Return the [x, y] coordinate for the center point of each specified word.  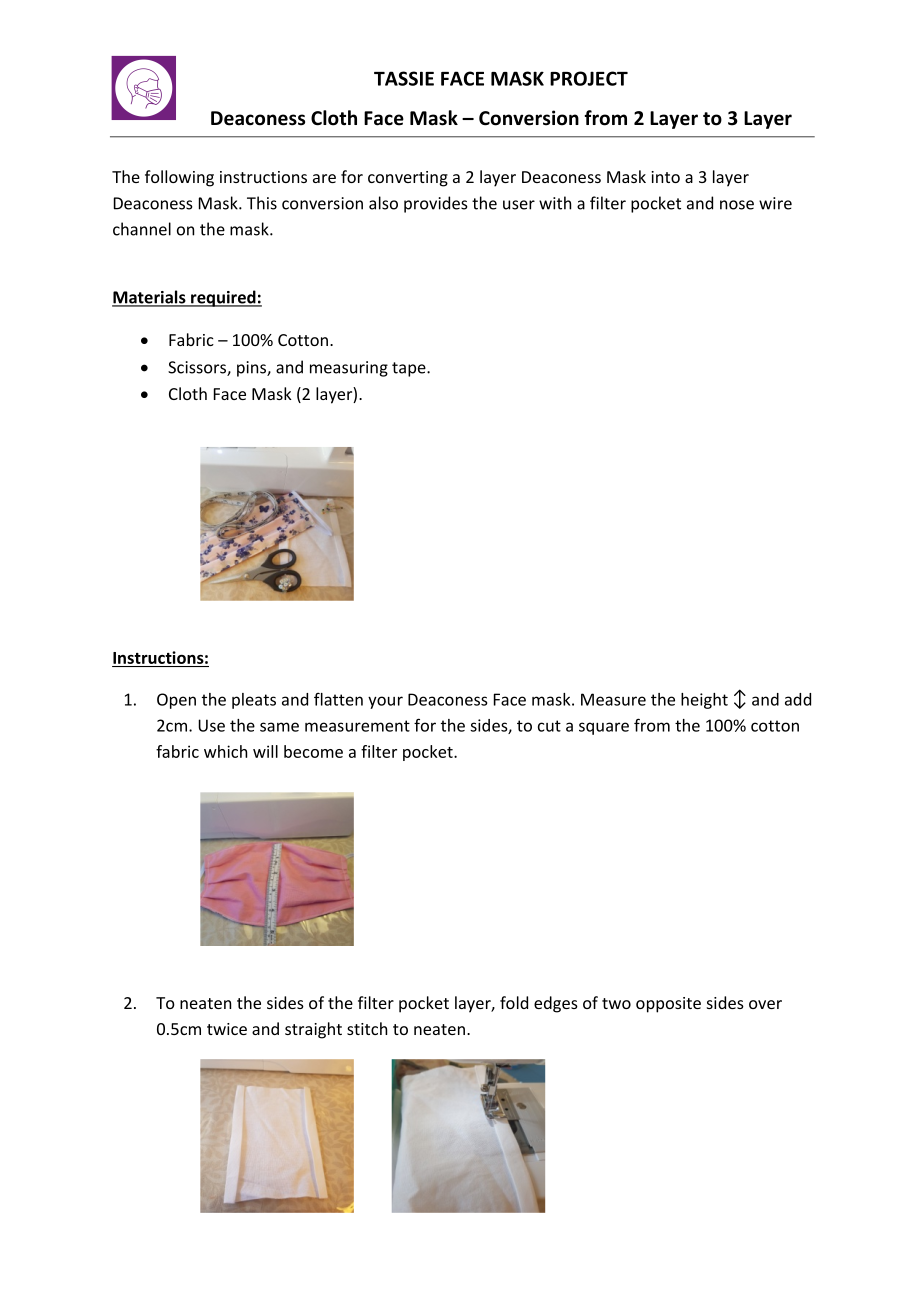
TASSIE [404, 78]
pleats [254, 701]
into [665, 177]
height [704, 701]
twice [227, 1029]
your [385, 702]
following [179, 178]
